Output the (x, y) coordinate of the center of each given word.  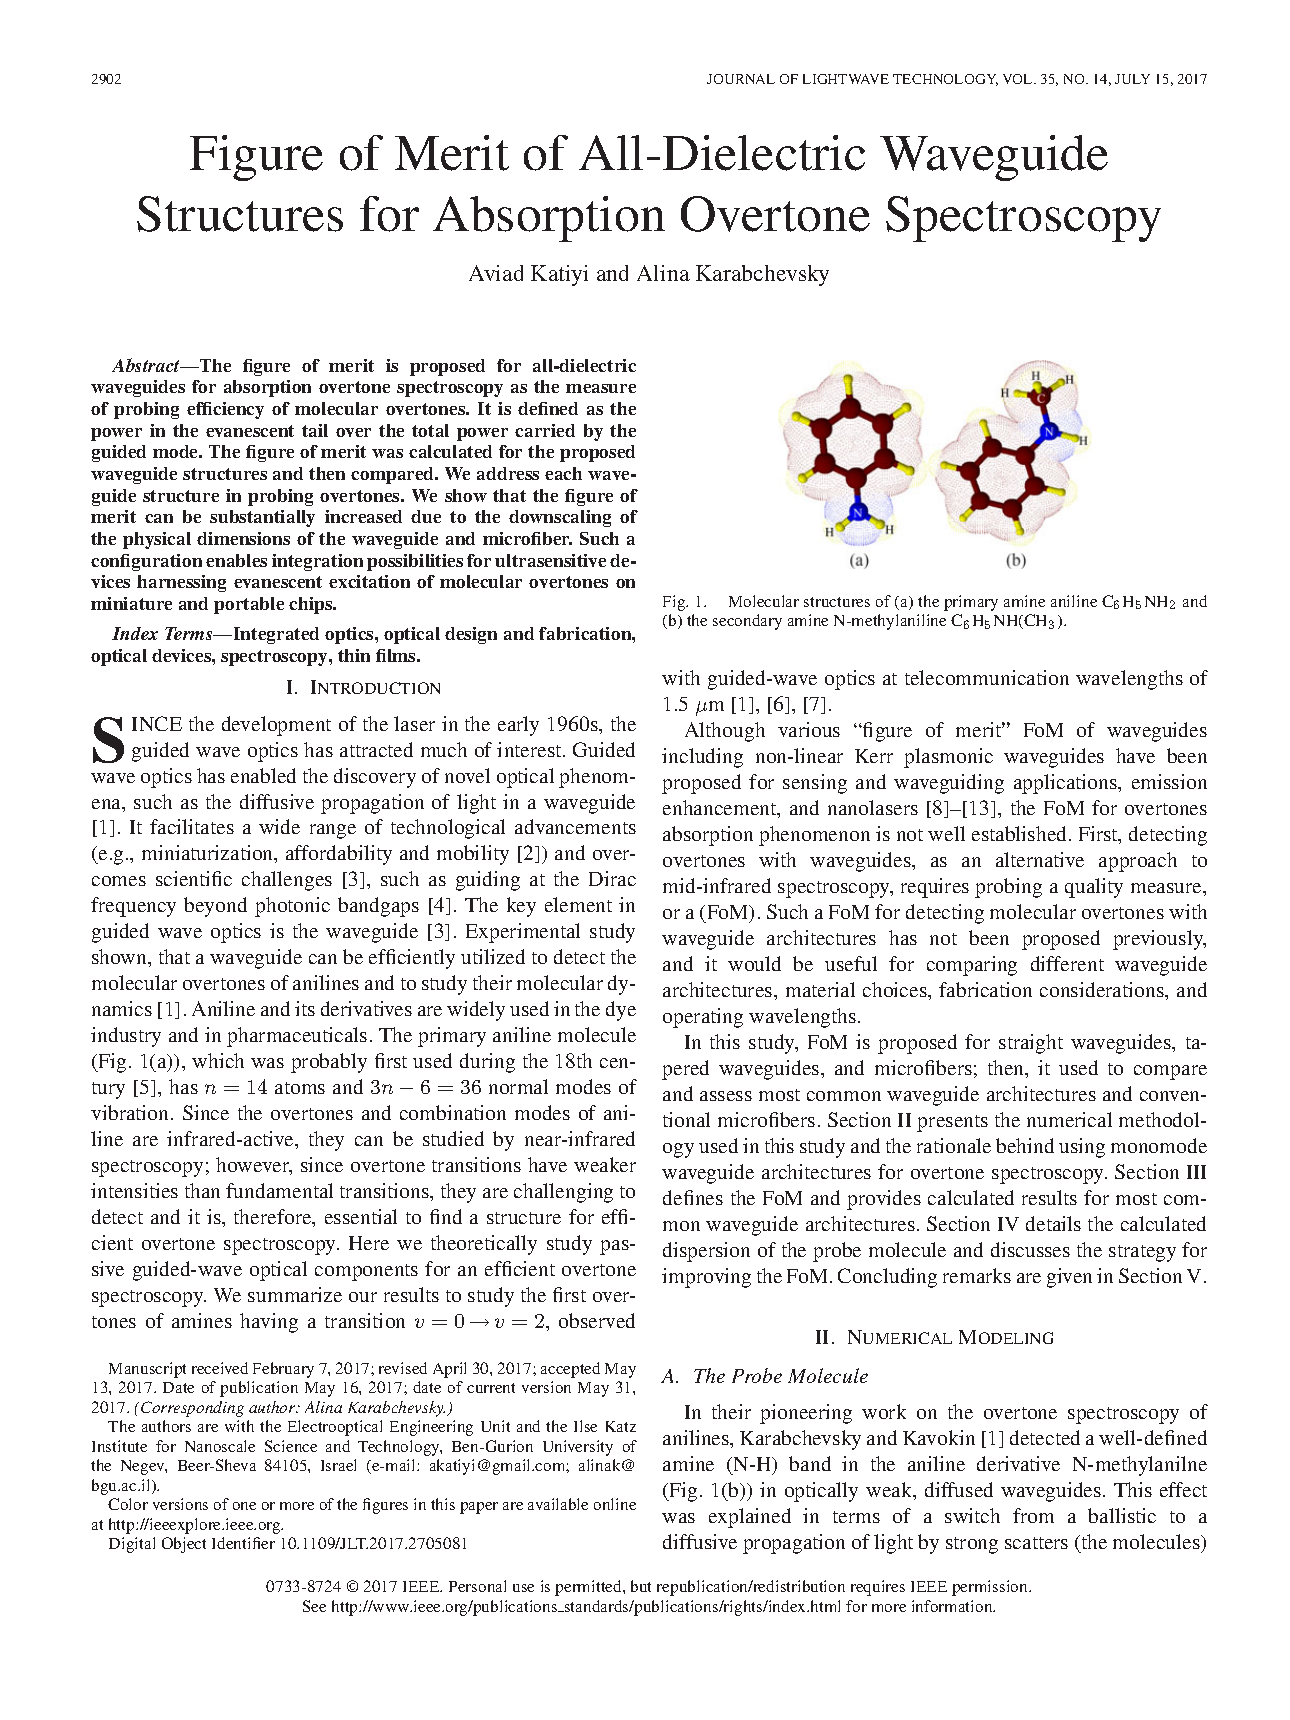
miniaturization (209, 854)
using (1082, 1148)
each (563, 473)
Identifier (243, 1543)
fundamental (279, 1190)
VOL (1019, 79)
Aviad (496, 273)
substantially (262, 518)
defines (693, 1197)
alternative (1040, 859)
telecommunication (987, 677)
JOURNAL (741, 79)
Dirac (612, 878)
